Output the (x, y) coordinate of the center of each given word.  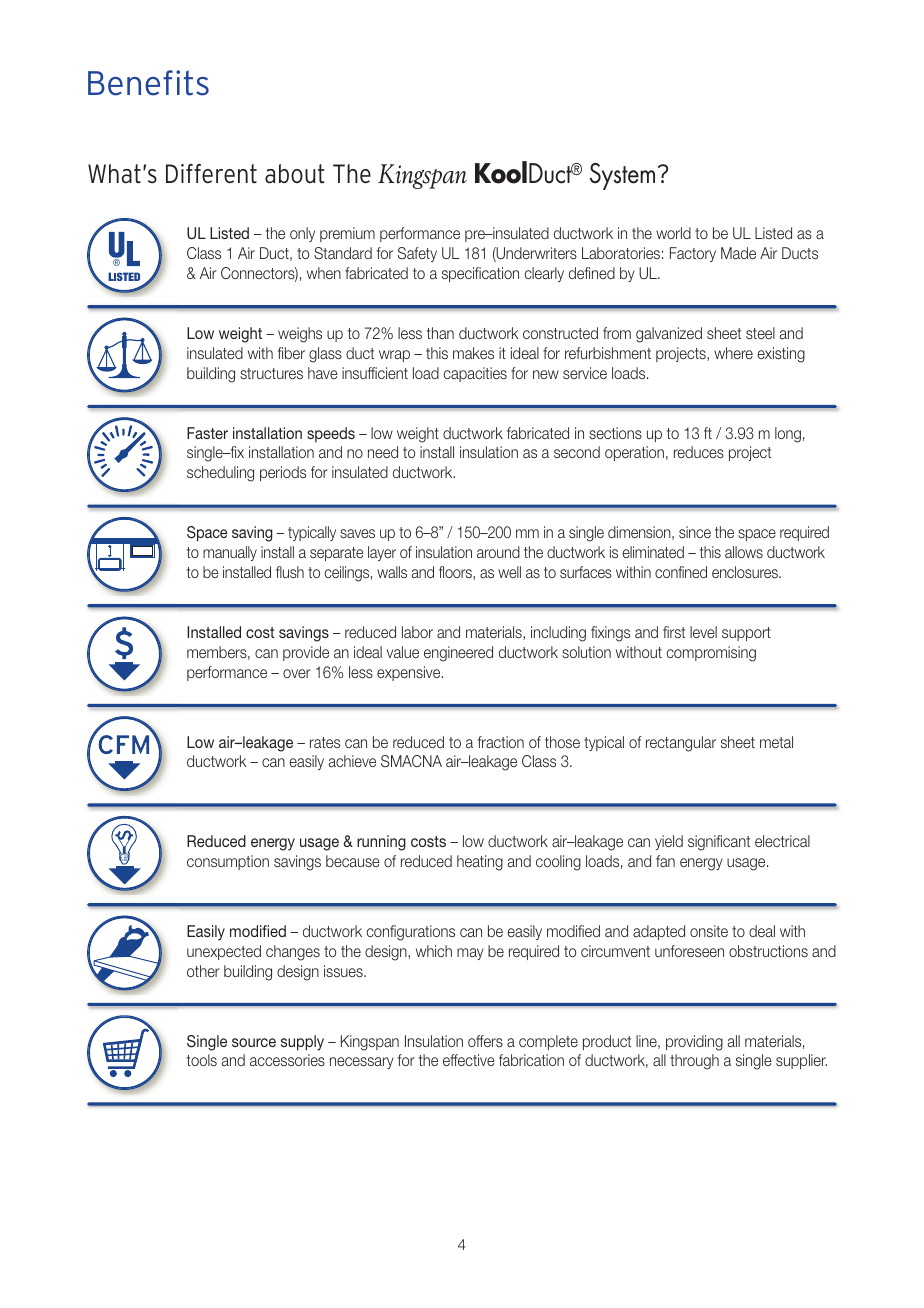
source (254, 1042)
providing (694, 1043)
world (673, 233)
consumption (228, 862)
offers (485, 1041)
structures (271, 373)
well (509, 572)
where (733, 353)
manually (230, 553)
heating (480, 863)
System (622, 176)
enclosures (746, 572)
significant (719, 843)
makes (473, 353)
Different (211, 174)
